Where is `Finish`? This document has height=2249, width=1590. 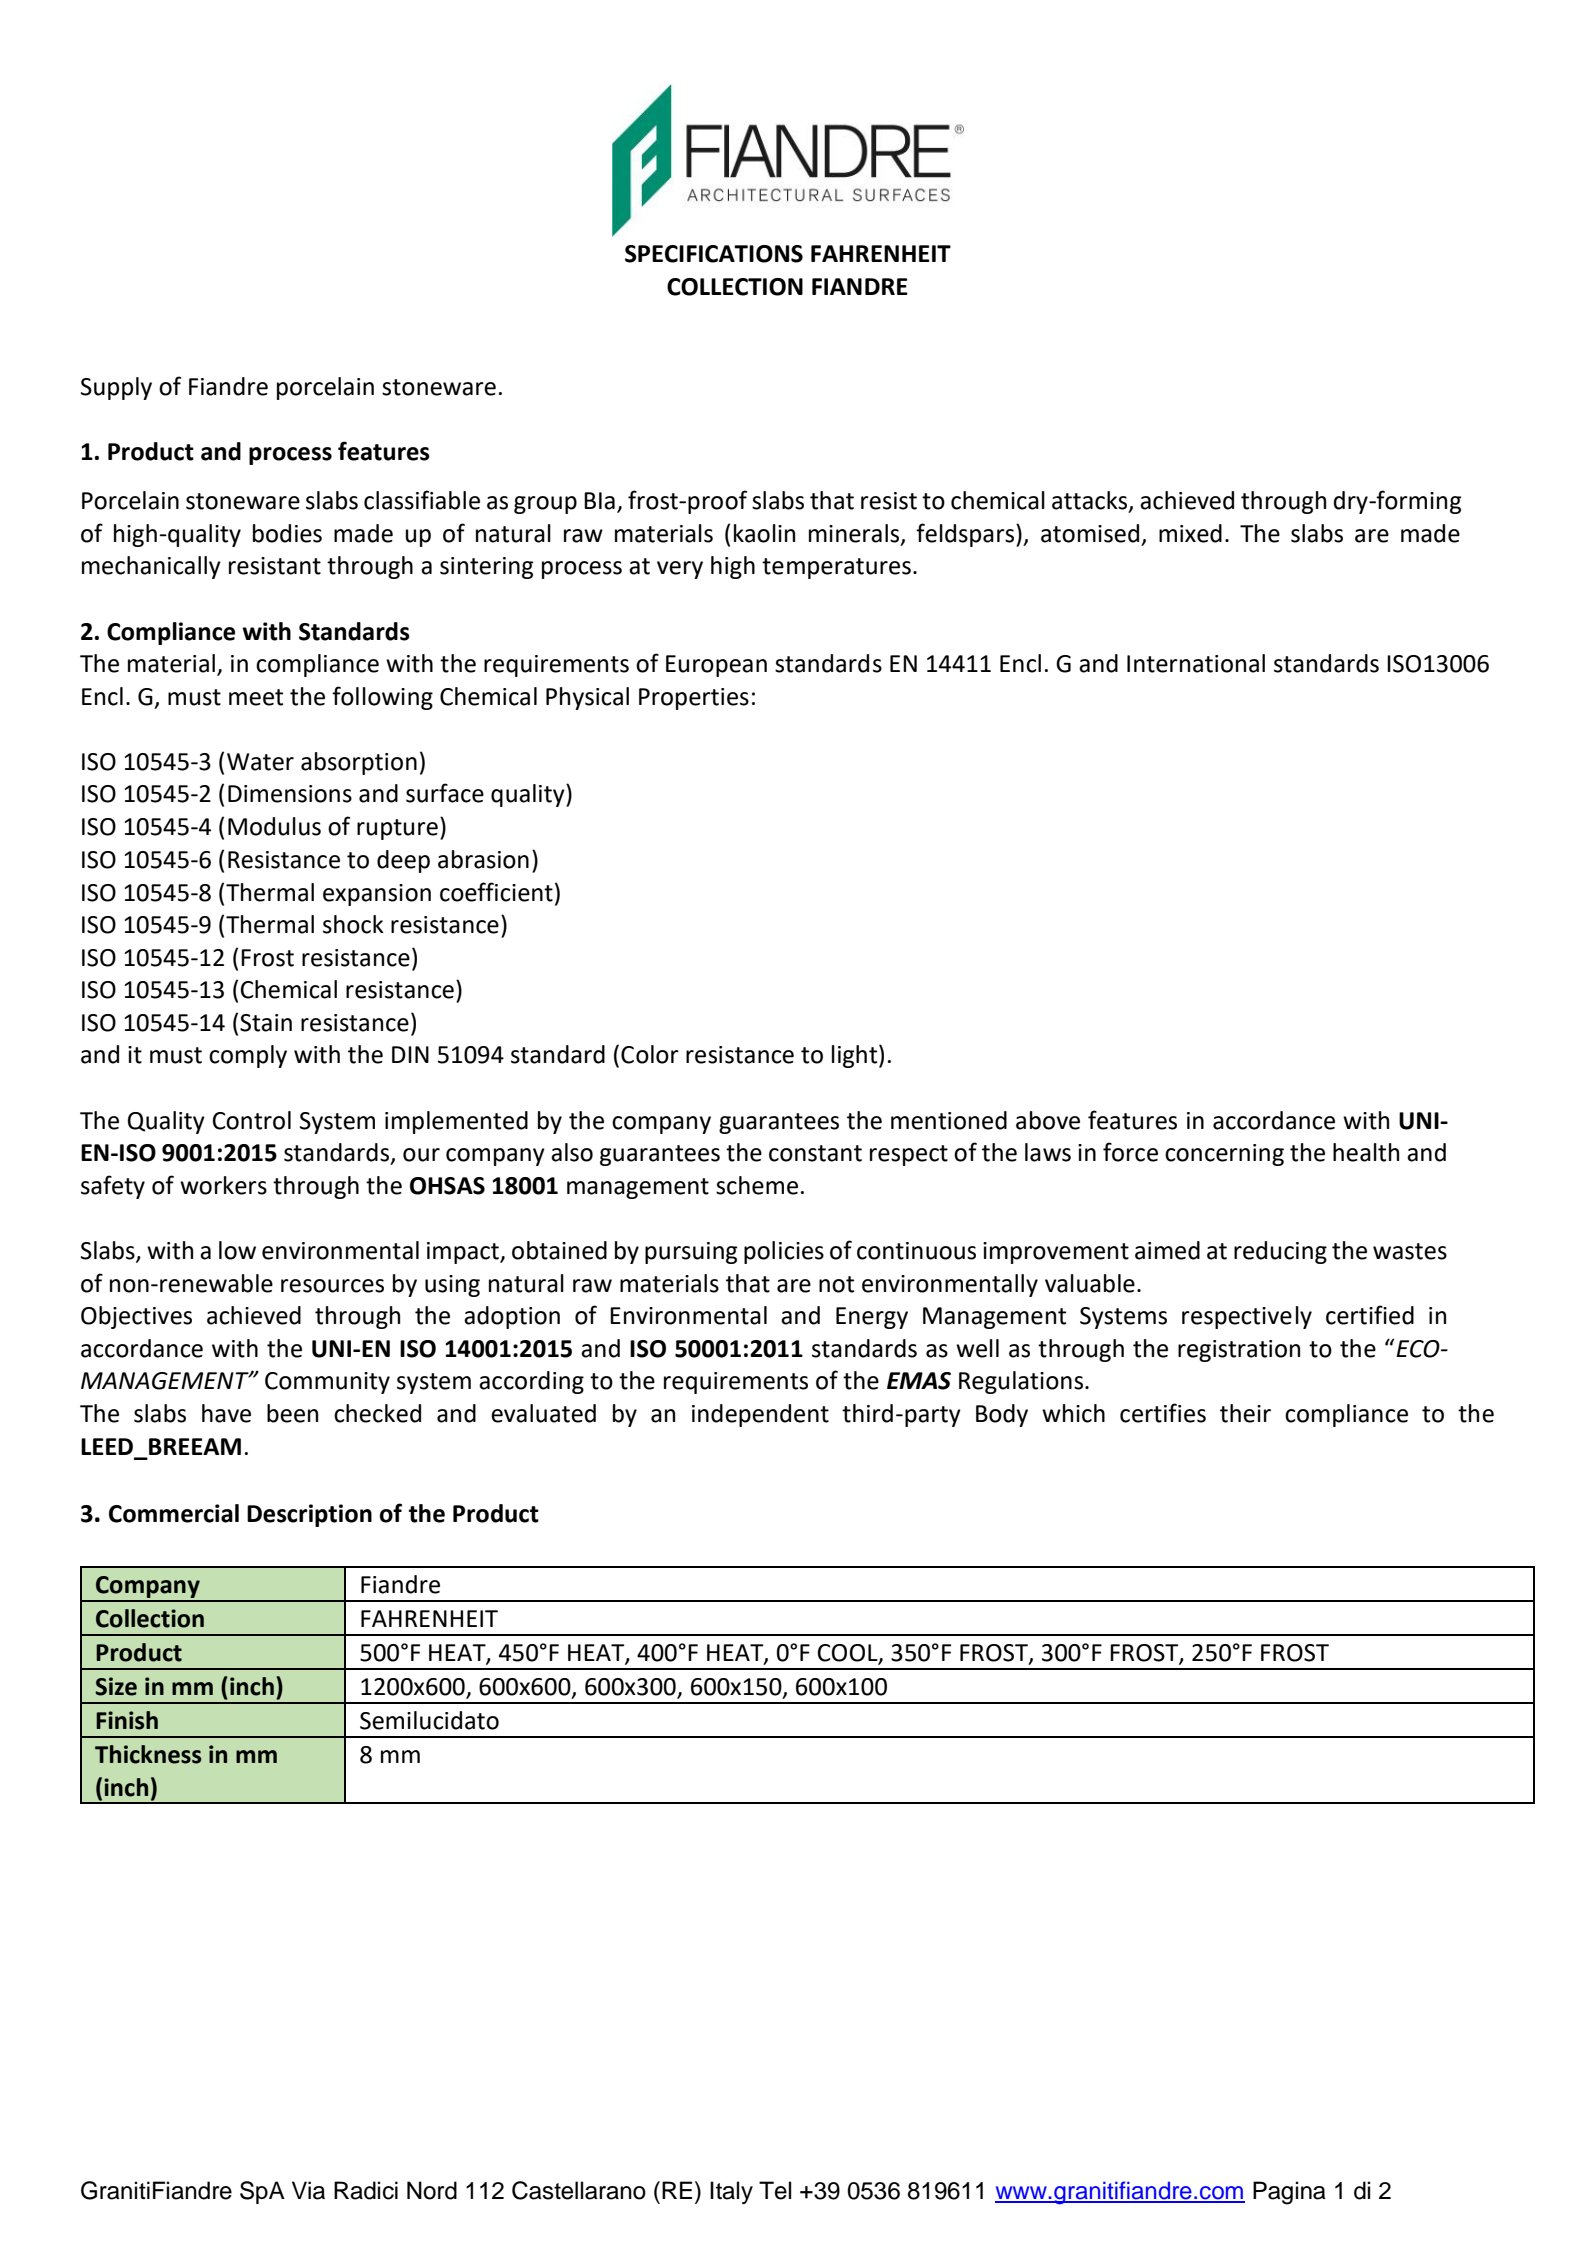 Finish is located at coordinates (127, 1720).
